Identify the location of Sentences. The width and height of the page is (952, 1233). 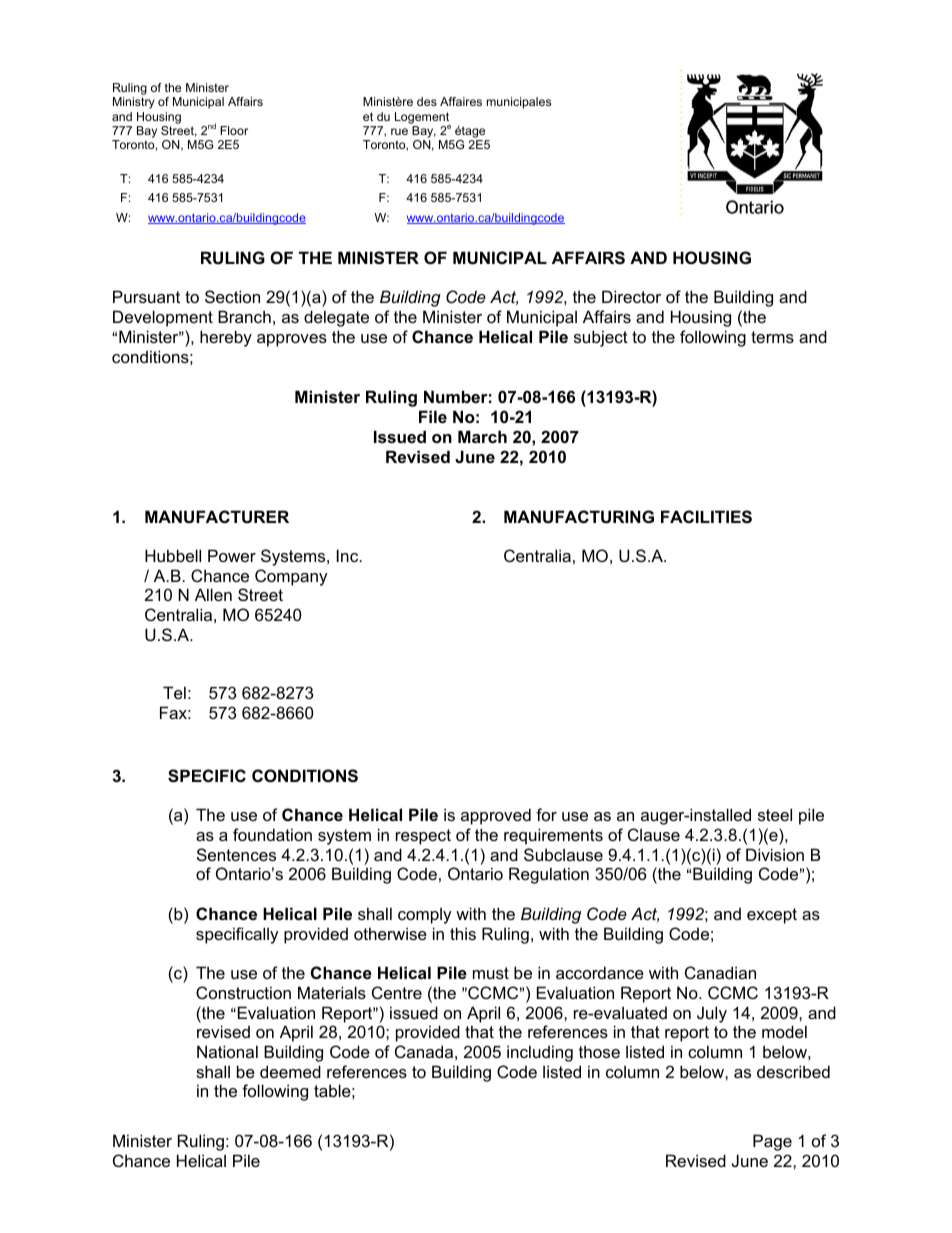
(236, 854).
